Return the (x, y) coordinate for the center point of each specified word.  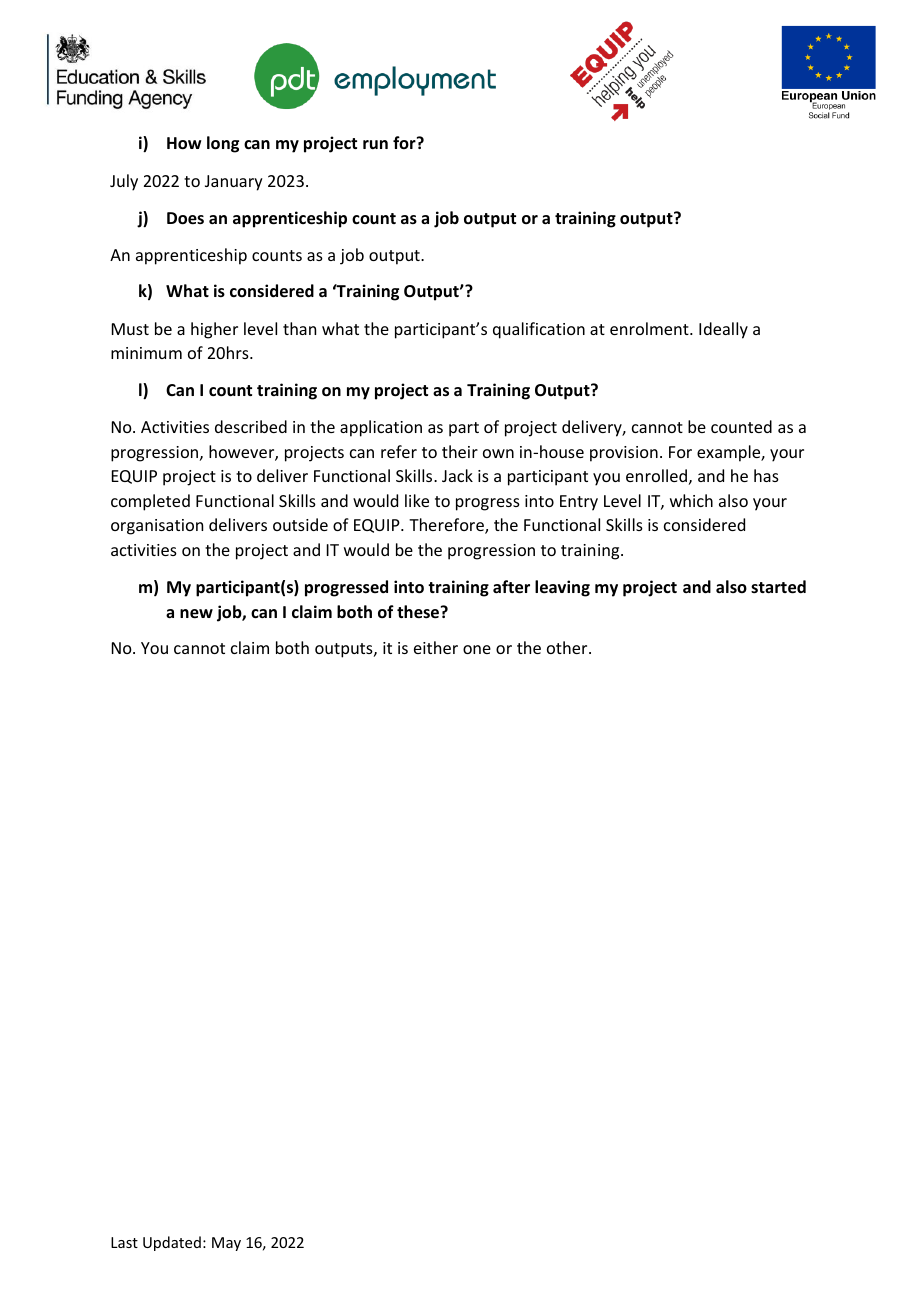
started (778, 587)
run (375, 144)
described (251, 426)
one (477, 649)
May (226, 1244)
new (196, 614)
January (234, 183)
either (436, 647)
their (460, 451)
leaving (562, 588)
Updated (172, 1243)
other (568, 647)
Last (124, 1242)
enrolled (656, 475)
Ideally (723, 330)
